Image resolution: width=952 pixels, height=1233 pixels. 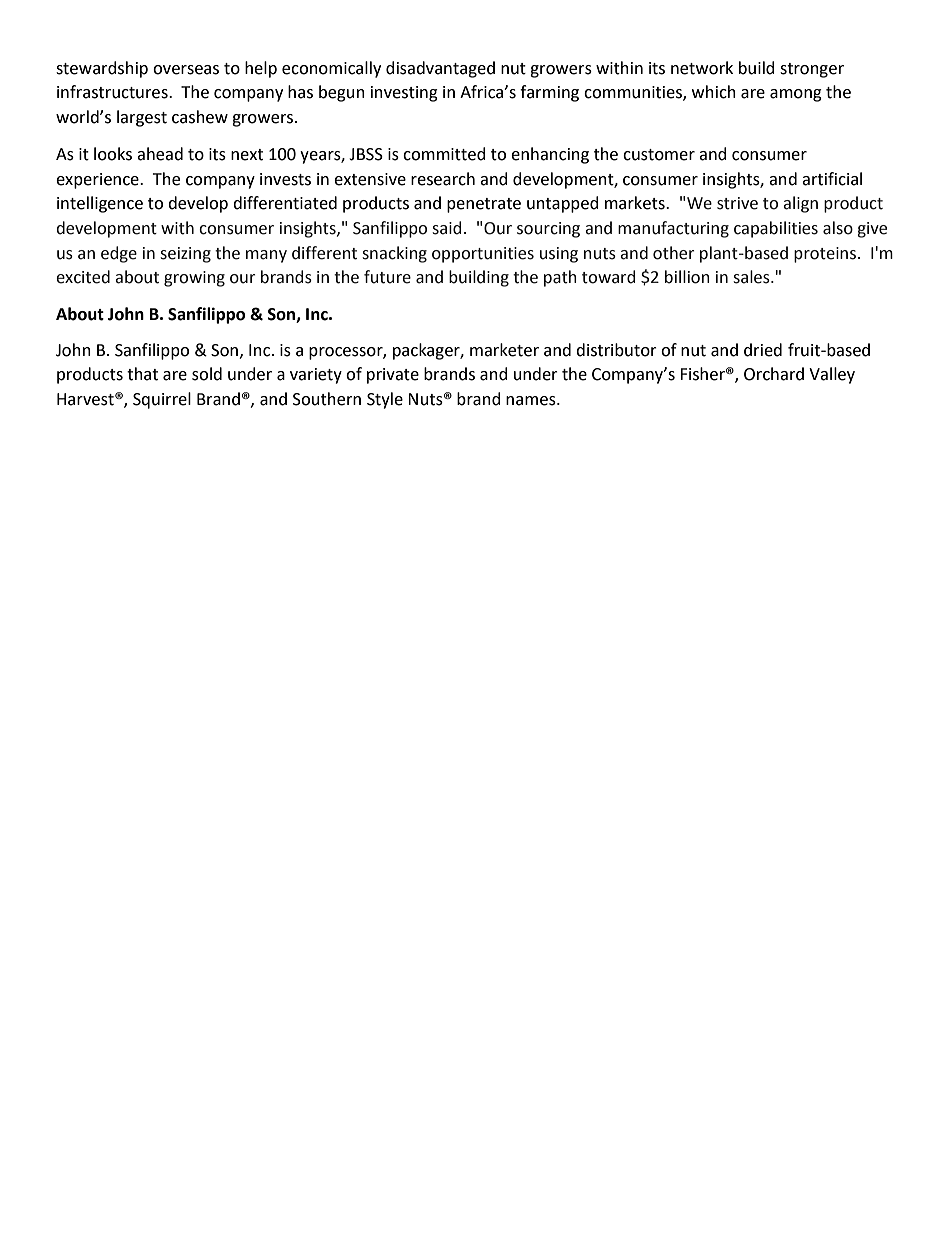 What do you see at coordinates (752, 277) in the document?
I see `sales` at bounding box center [752, 277].
